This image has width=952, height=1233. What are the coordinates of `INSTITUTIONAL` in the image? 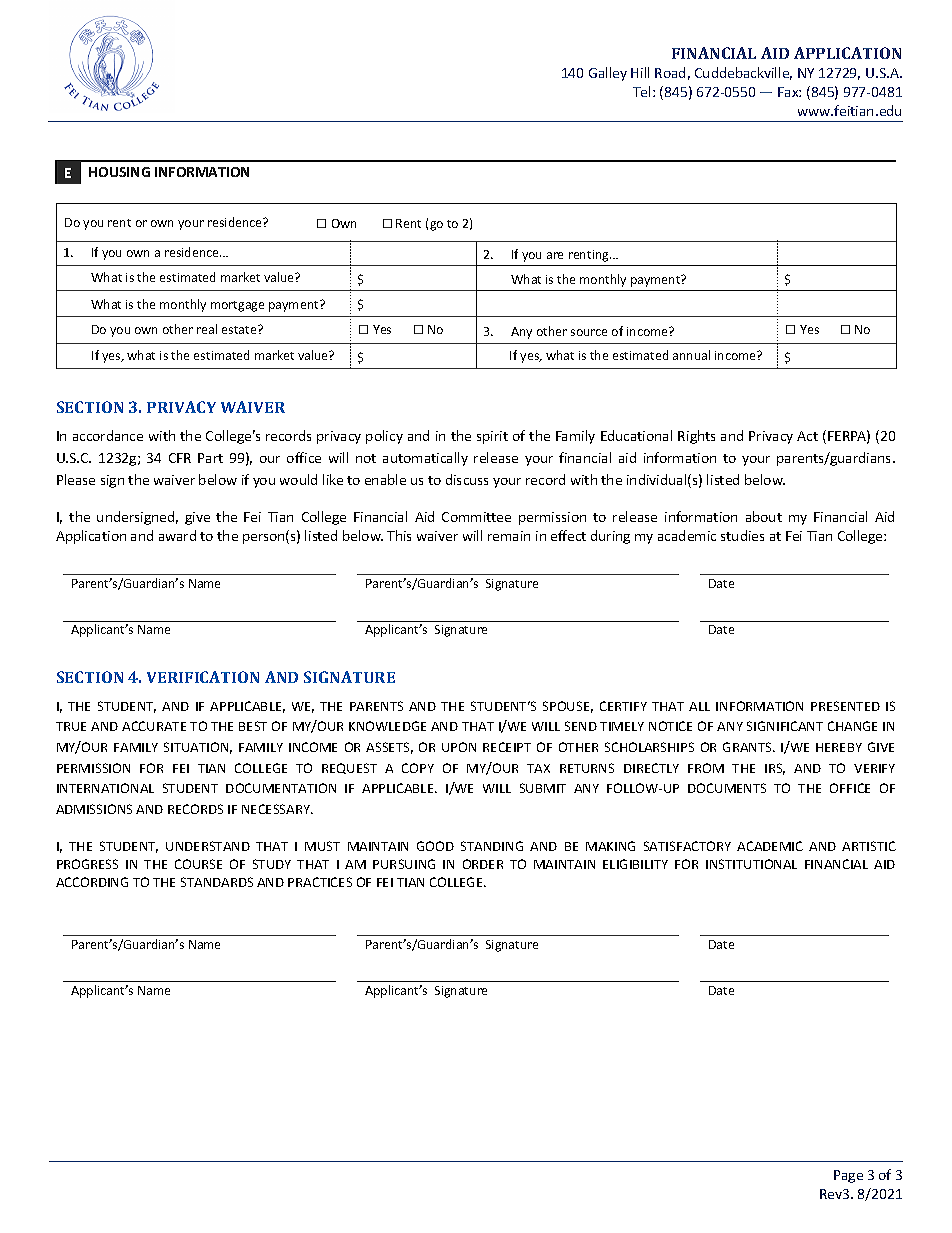 It's located at (751, 864).
